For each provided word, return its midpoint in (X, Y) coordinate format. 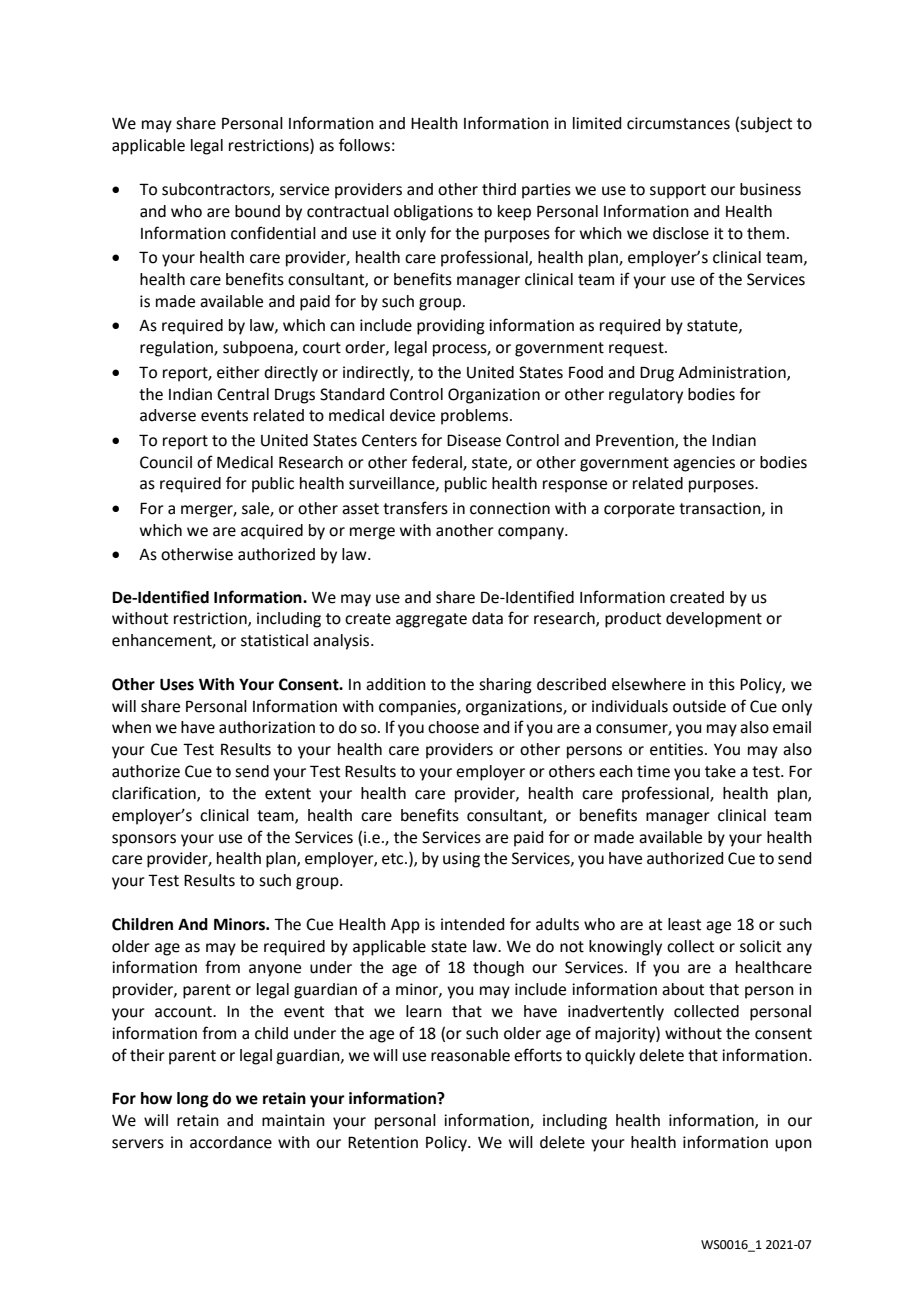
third (499, 189)
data (487, 618)
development (714, 620)
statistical (274, 640)
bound (257, 211)
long (193, 1100)
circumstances (678, 123)
